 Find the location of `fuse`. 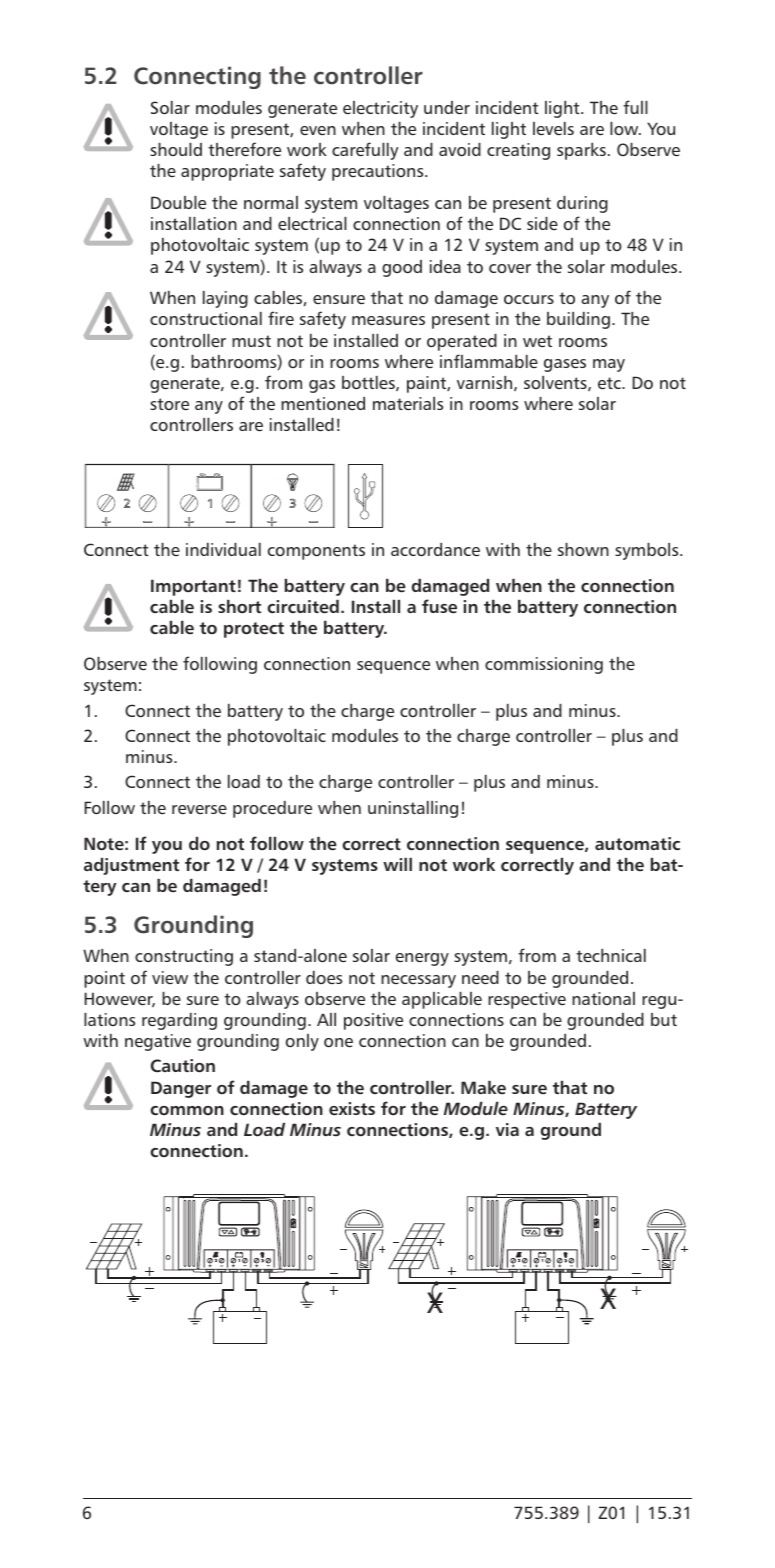

fuse is located at coordinates (439, 606).
